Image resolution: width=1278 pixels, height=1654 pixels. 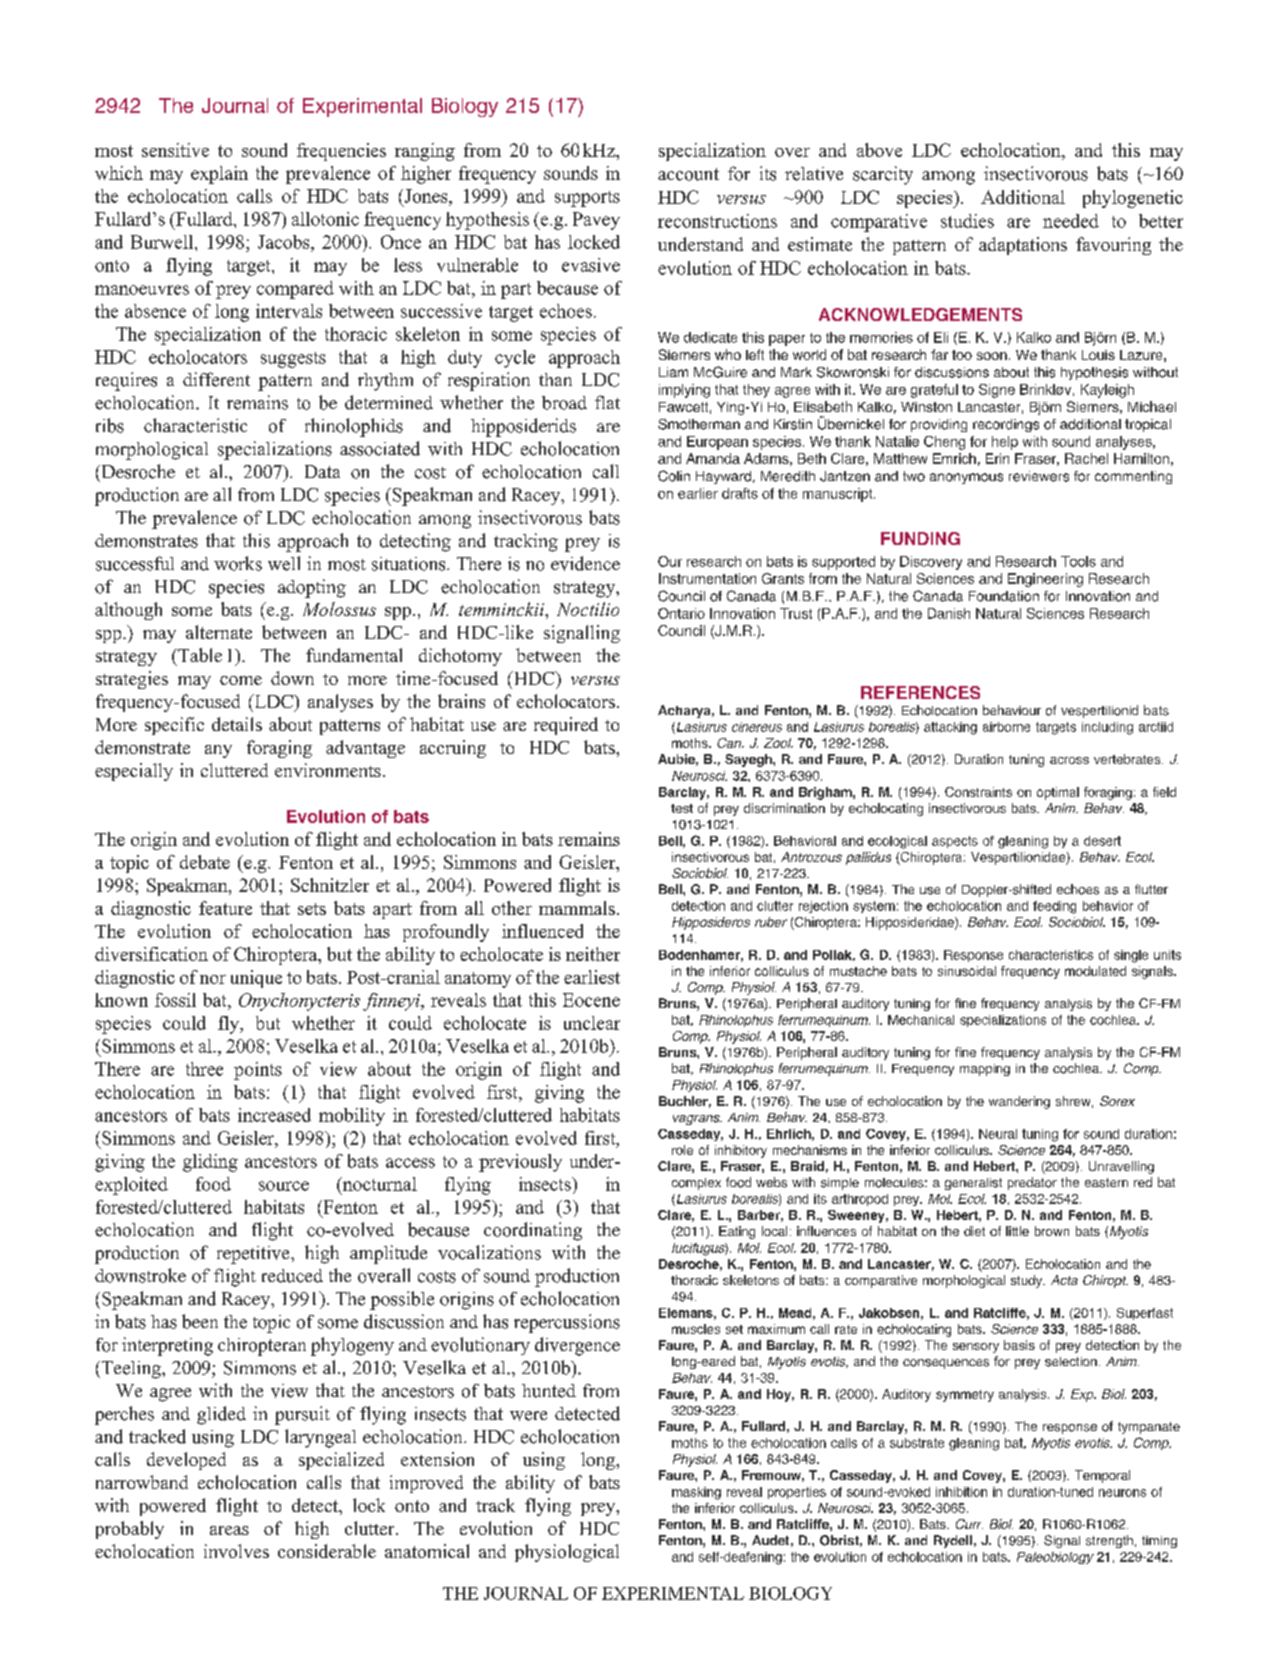 I want to click on desert, so click(x=1102, y=841).
